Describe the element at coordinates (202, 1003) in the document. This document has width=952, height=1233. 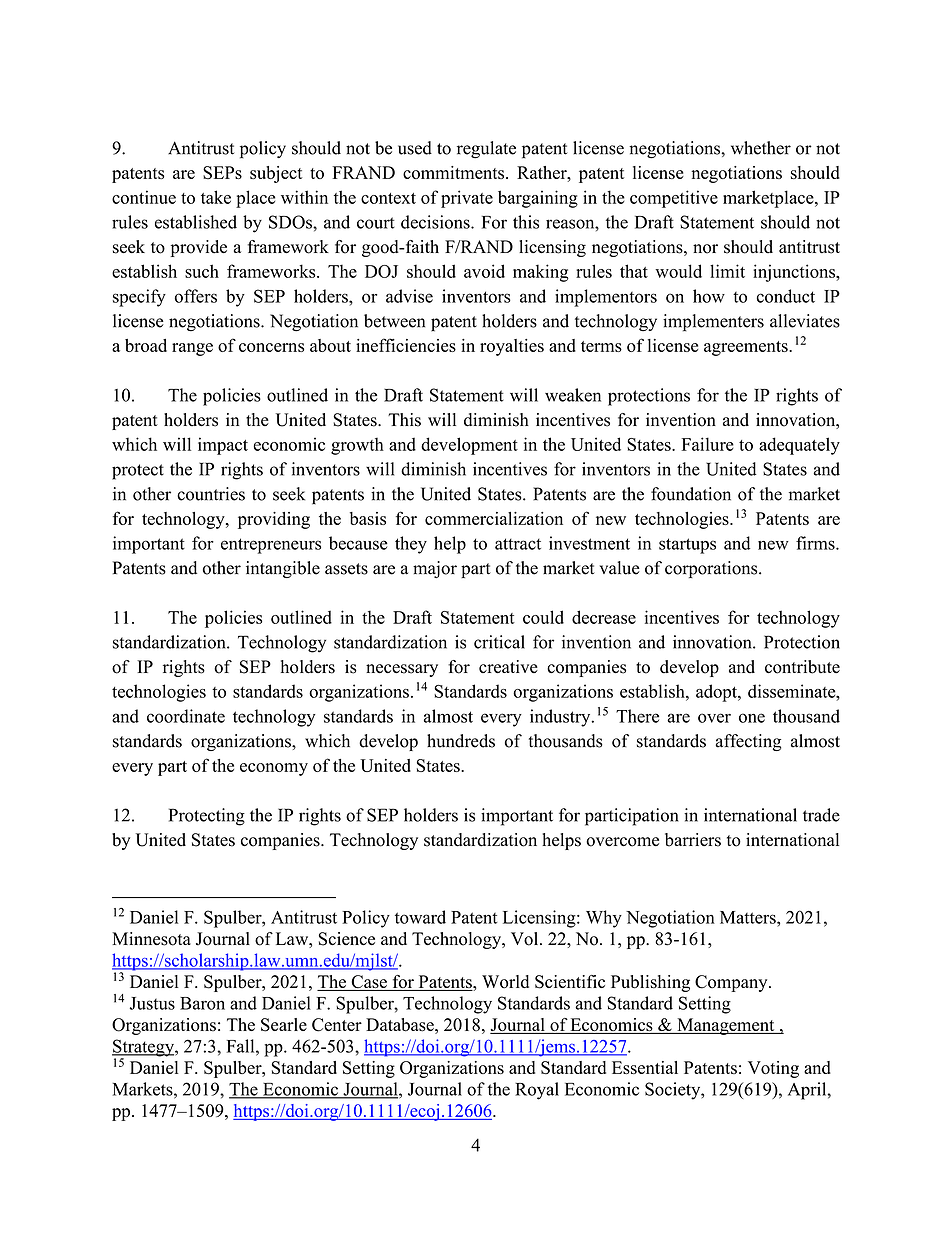
I see `Baron` at that location.
